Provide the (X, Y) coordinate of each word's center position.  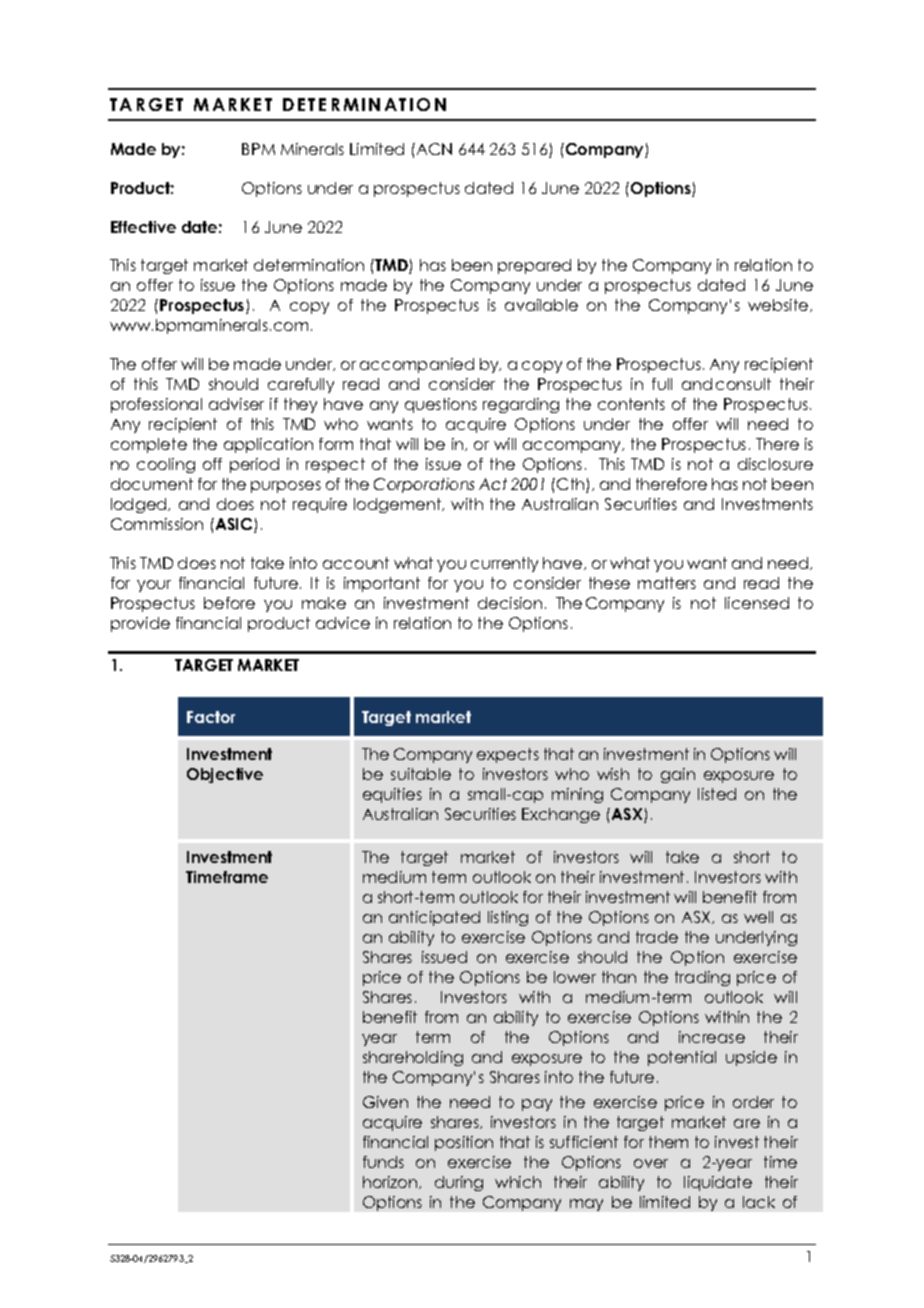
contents (631, 404)
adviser (236, 404)
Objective (225, 775)
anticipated (434, 918)
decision (510, 603)
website (779, 305)
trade (657, 937)
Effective (143, 227)
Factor (211, 717)
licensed (757, 603)
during (459, 1183)
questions (441, 405)
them (668, 1142)
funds (383, 1162)
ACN (433, 149)
